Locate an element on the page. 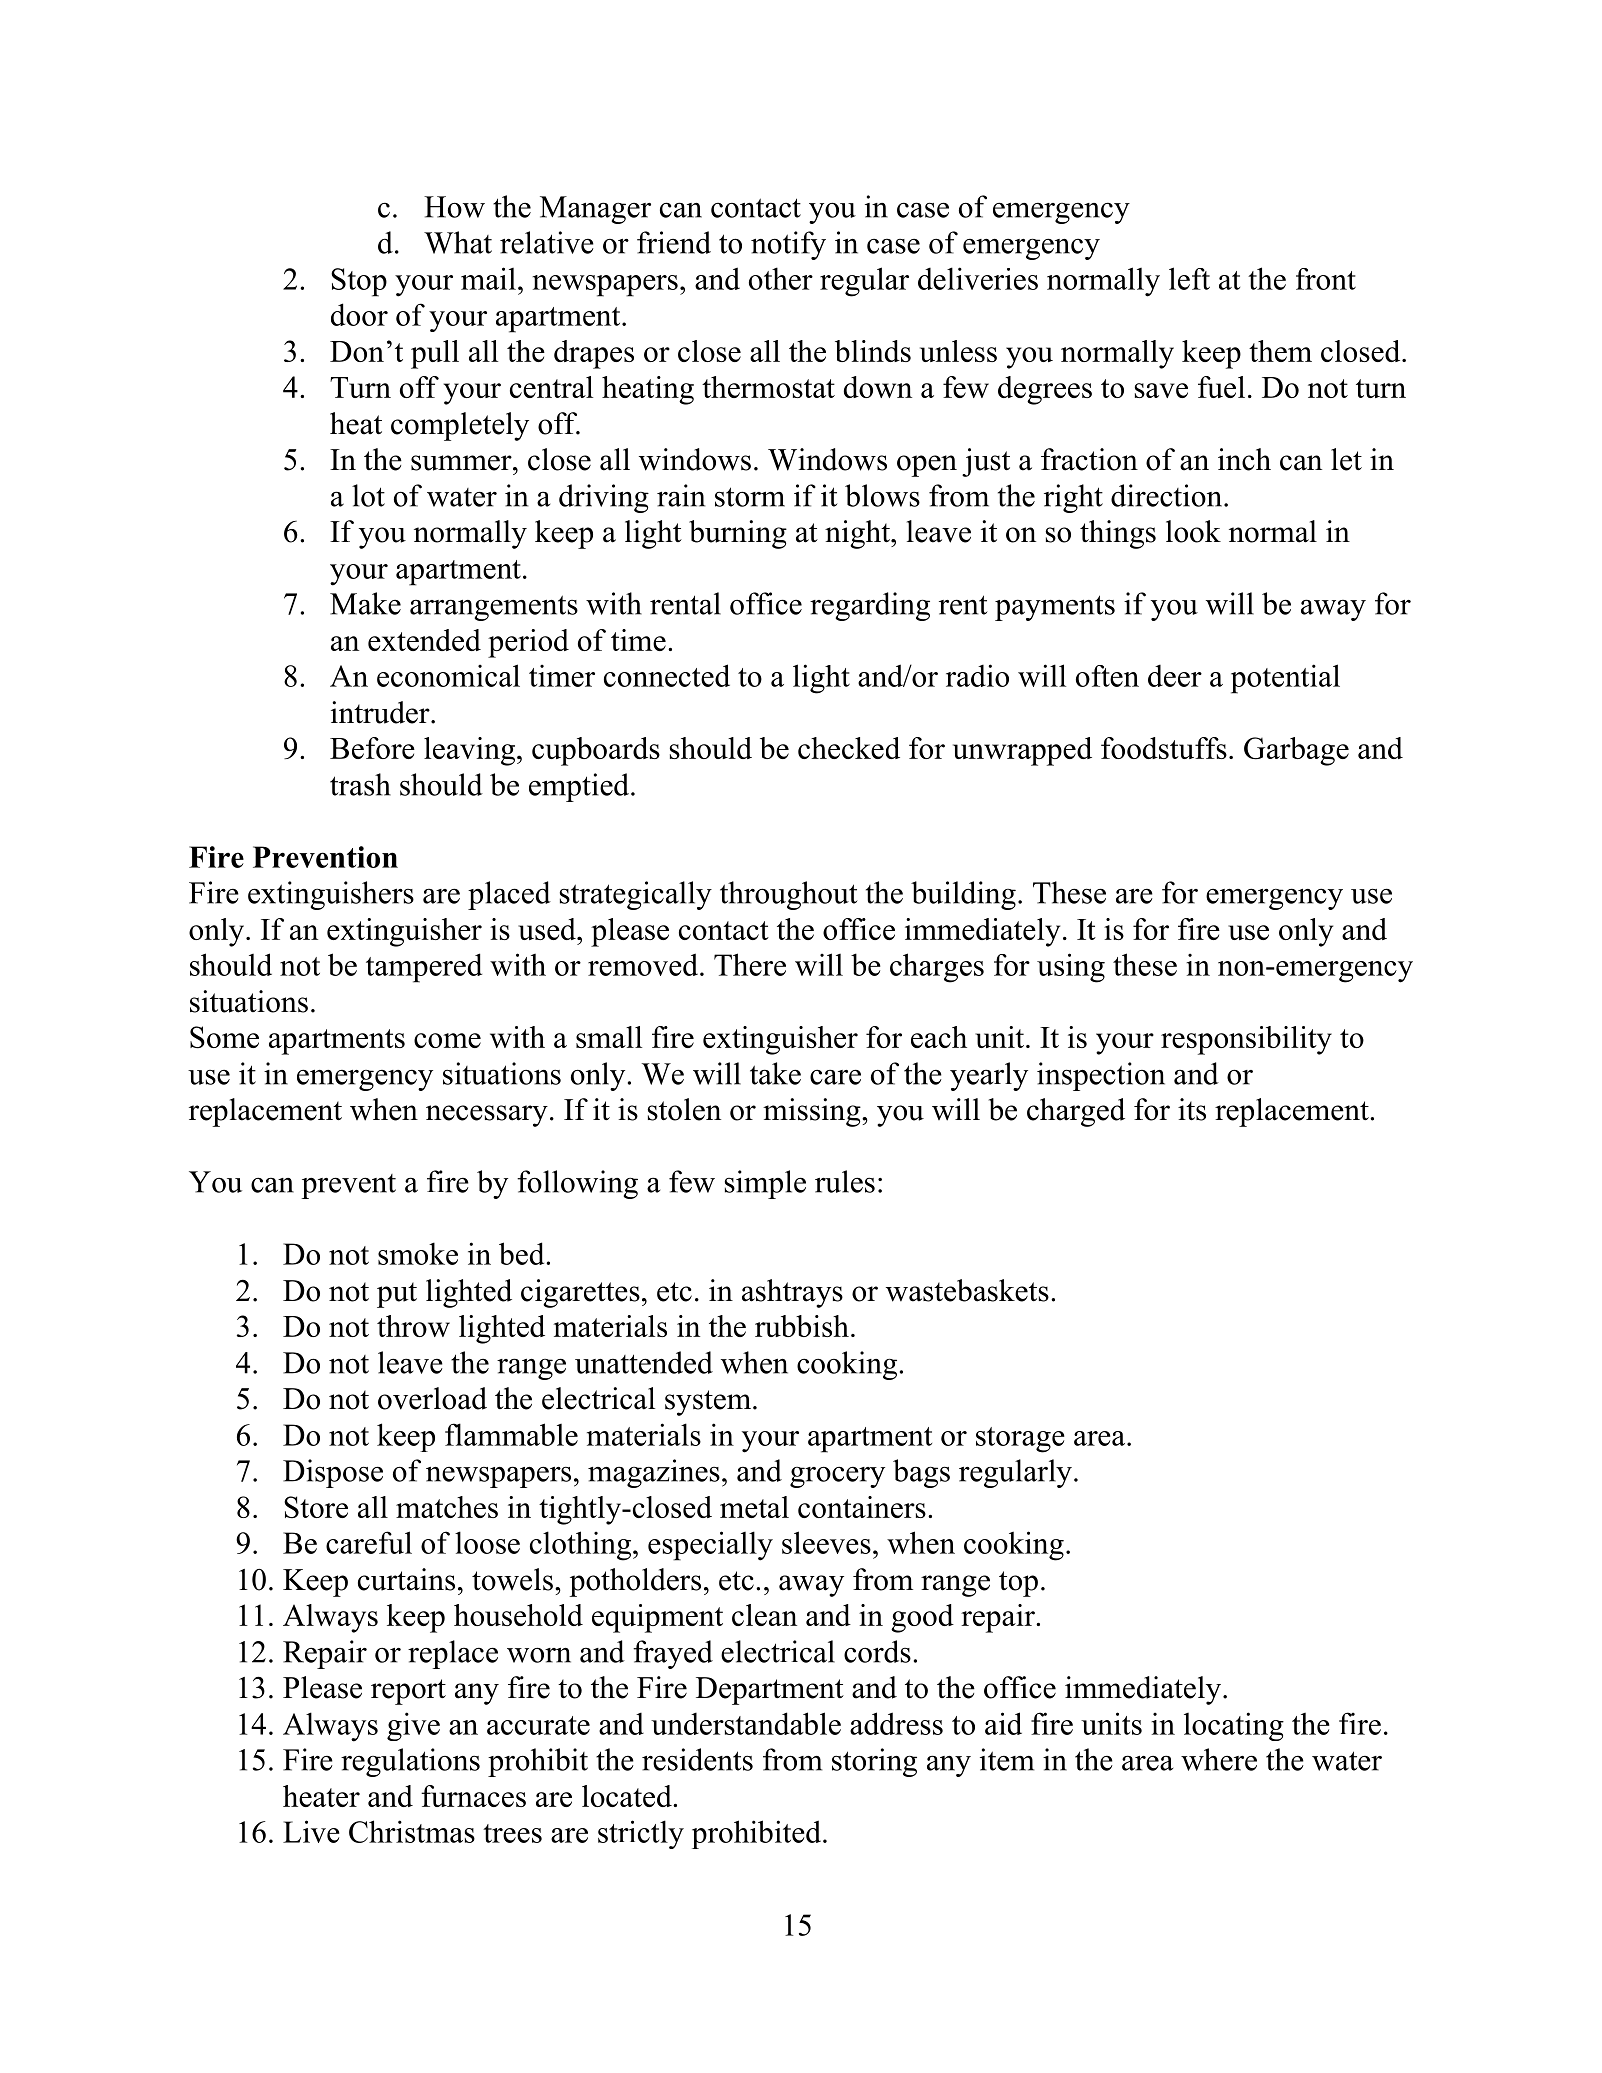 The width and height of the document is (1602, 2073). checked is located at coordinates (849, 748).
